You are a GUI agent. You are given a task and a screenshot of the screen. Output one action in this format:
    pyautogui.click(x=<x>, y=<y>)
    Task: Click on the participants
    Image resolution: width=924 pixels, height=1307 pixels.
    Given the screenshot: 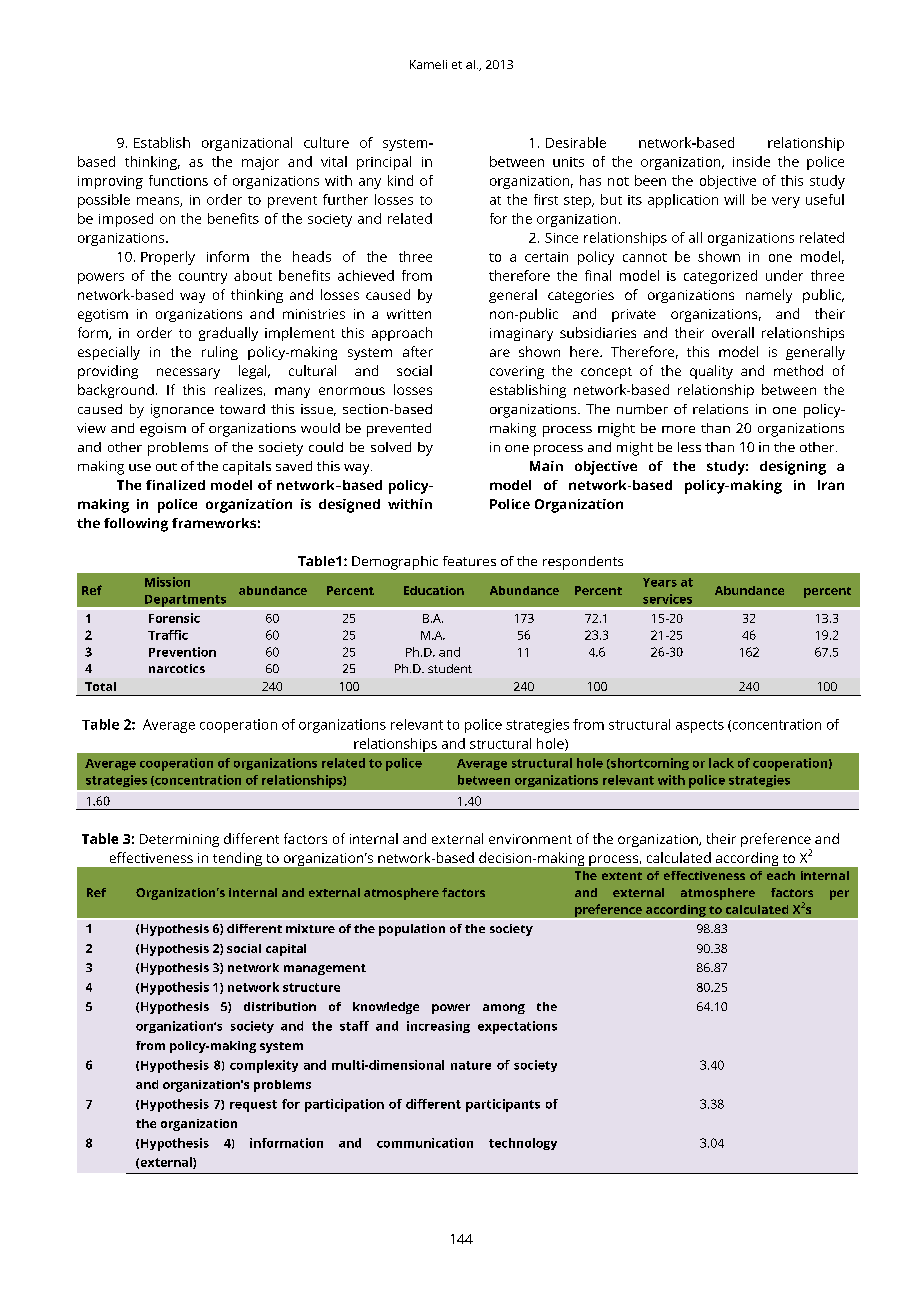 What is the action you would take?
    pyautogui.click(x=503, y=1105)
